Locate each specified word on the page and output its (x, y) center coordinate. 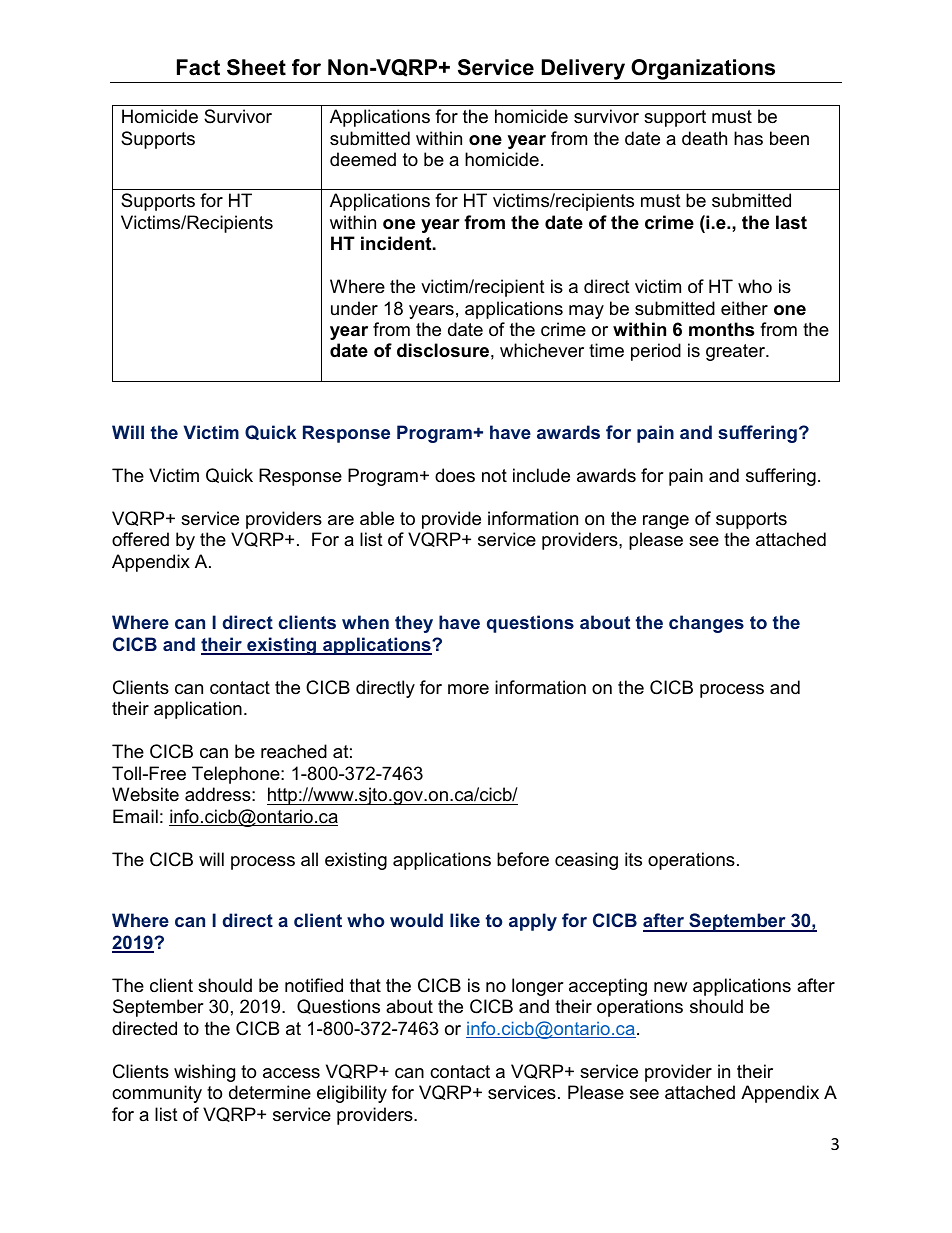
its (633, 859)
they (414, 624)
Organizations (703, 71)
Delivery (584, 71)
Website (145, 794)
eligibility (352, 1094)
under (354, 308)
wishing (204, 1073)
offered (140, 539)
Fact (198, 67)
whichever (542, 350)
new (670, 987)
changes (706, 624)
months (721, 329)
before (523, 859)
